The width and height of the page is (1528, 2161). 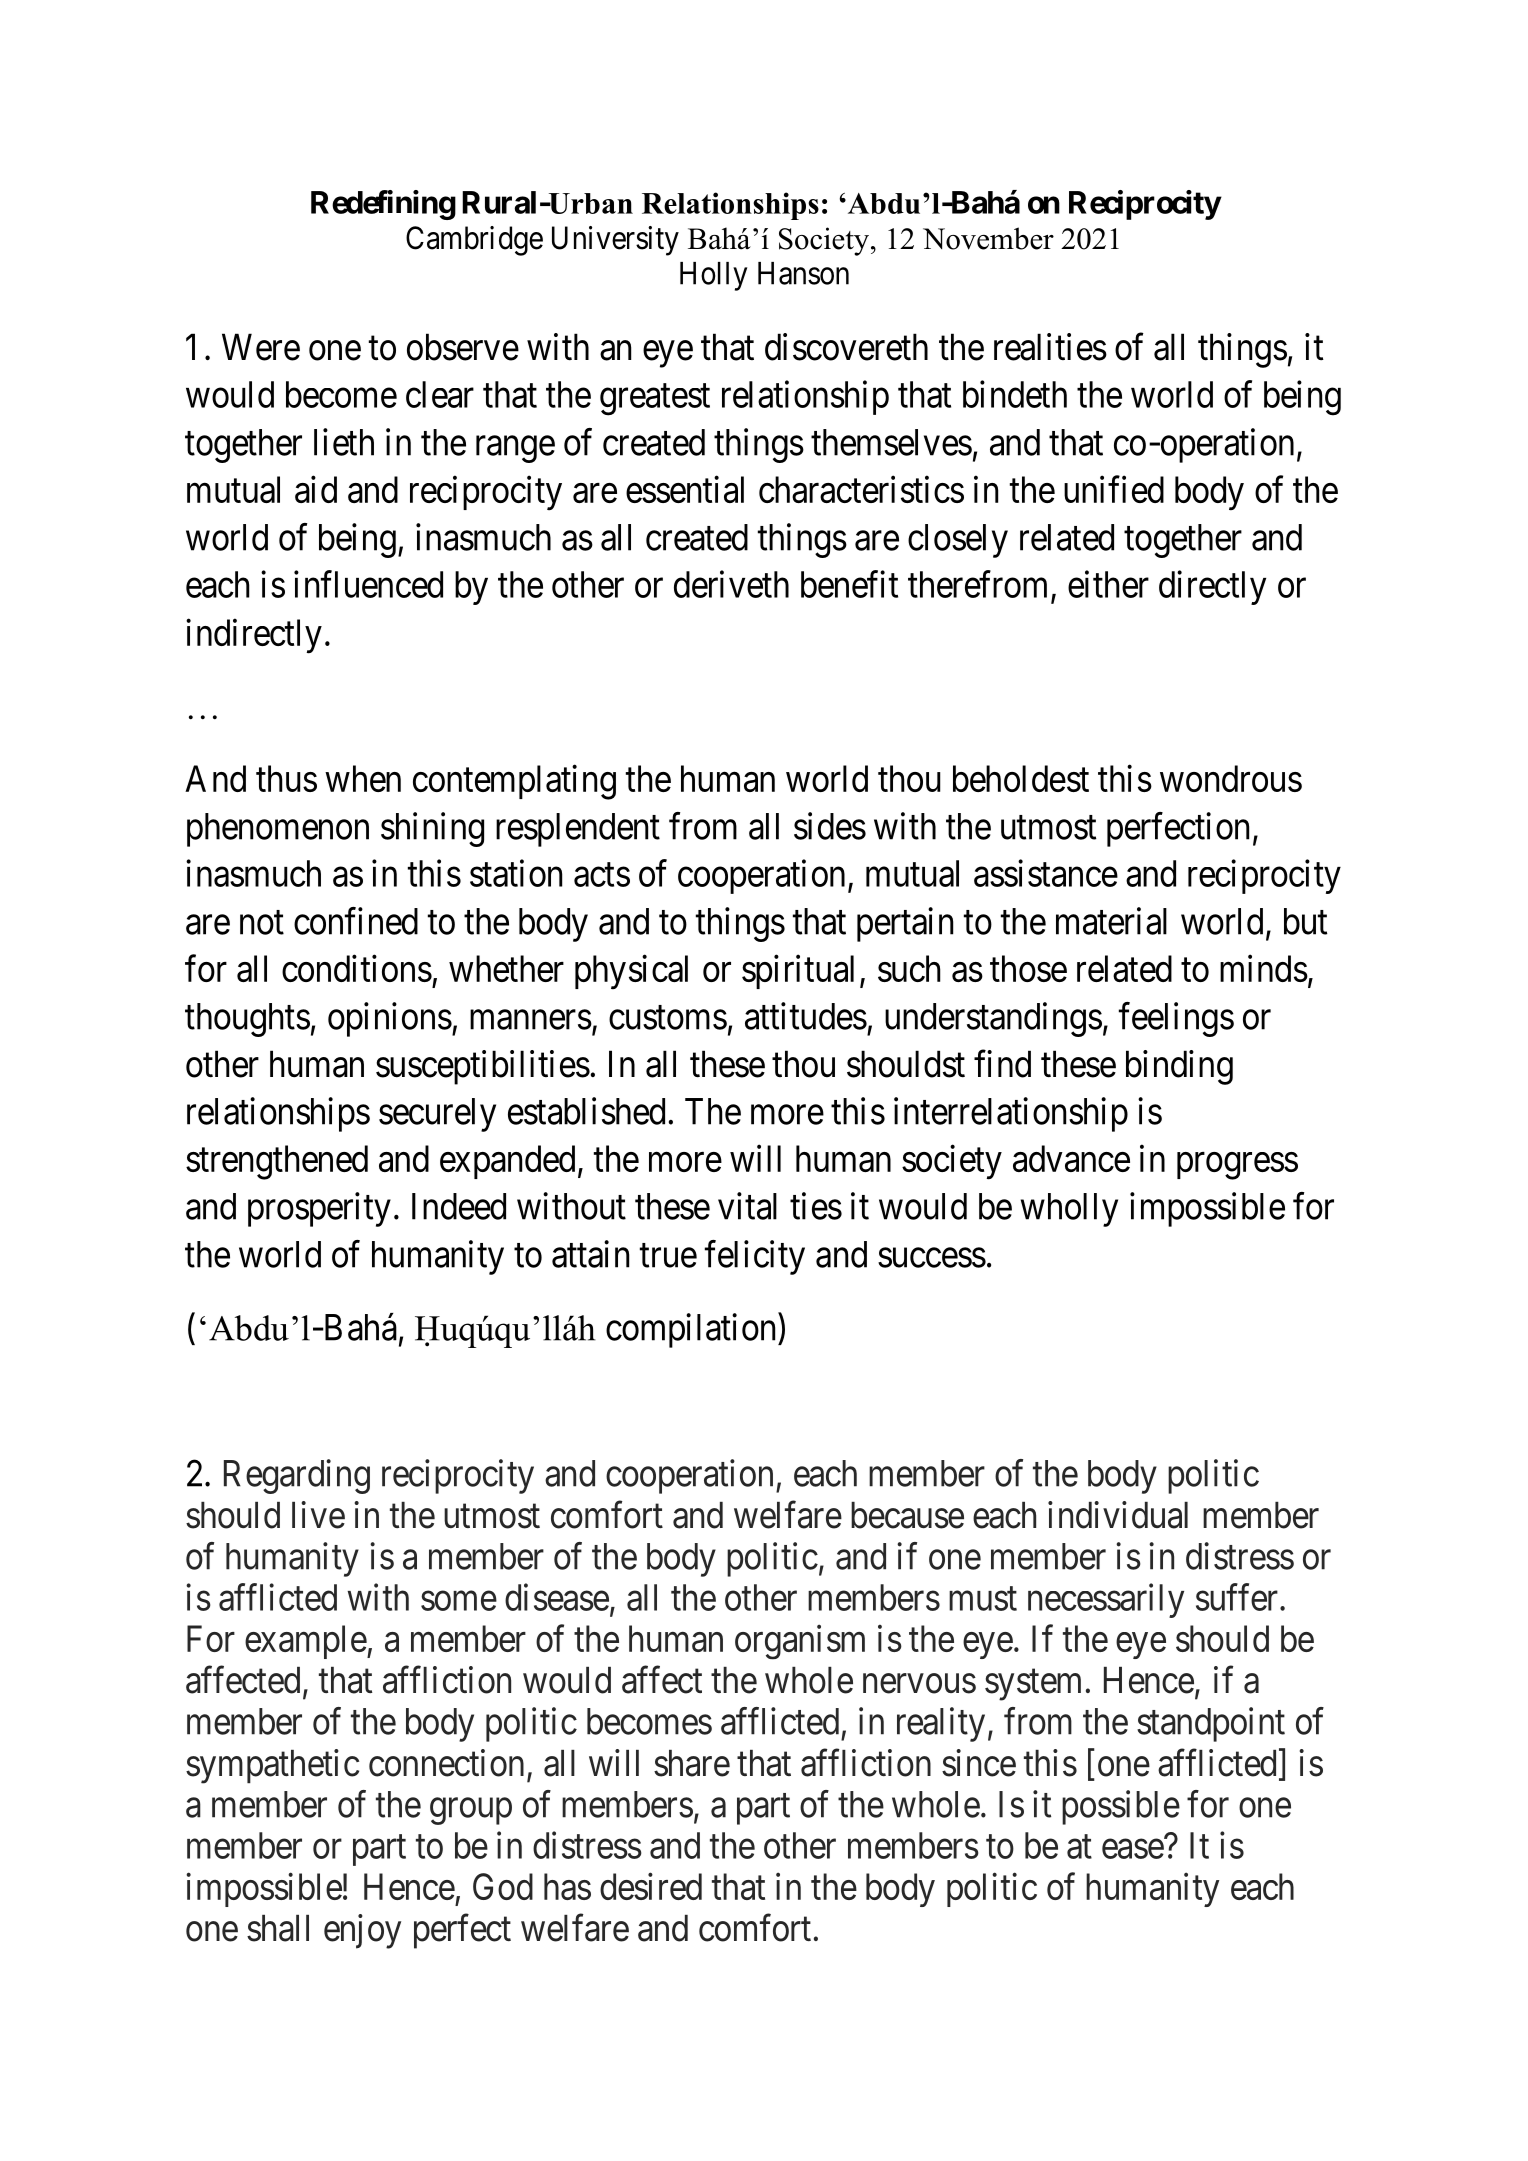 I want to click on enjoy, so click(x=362, y=1931).
